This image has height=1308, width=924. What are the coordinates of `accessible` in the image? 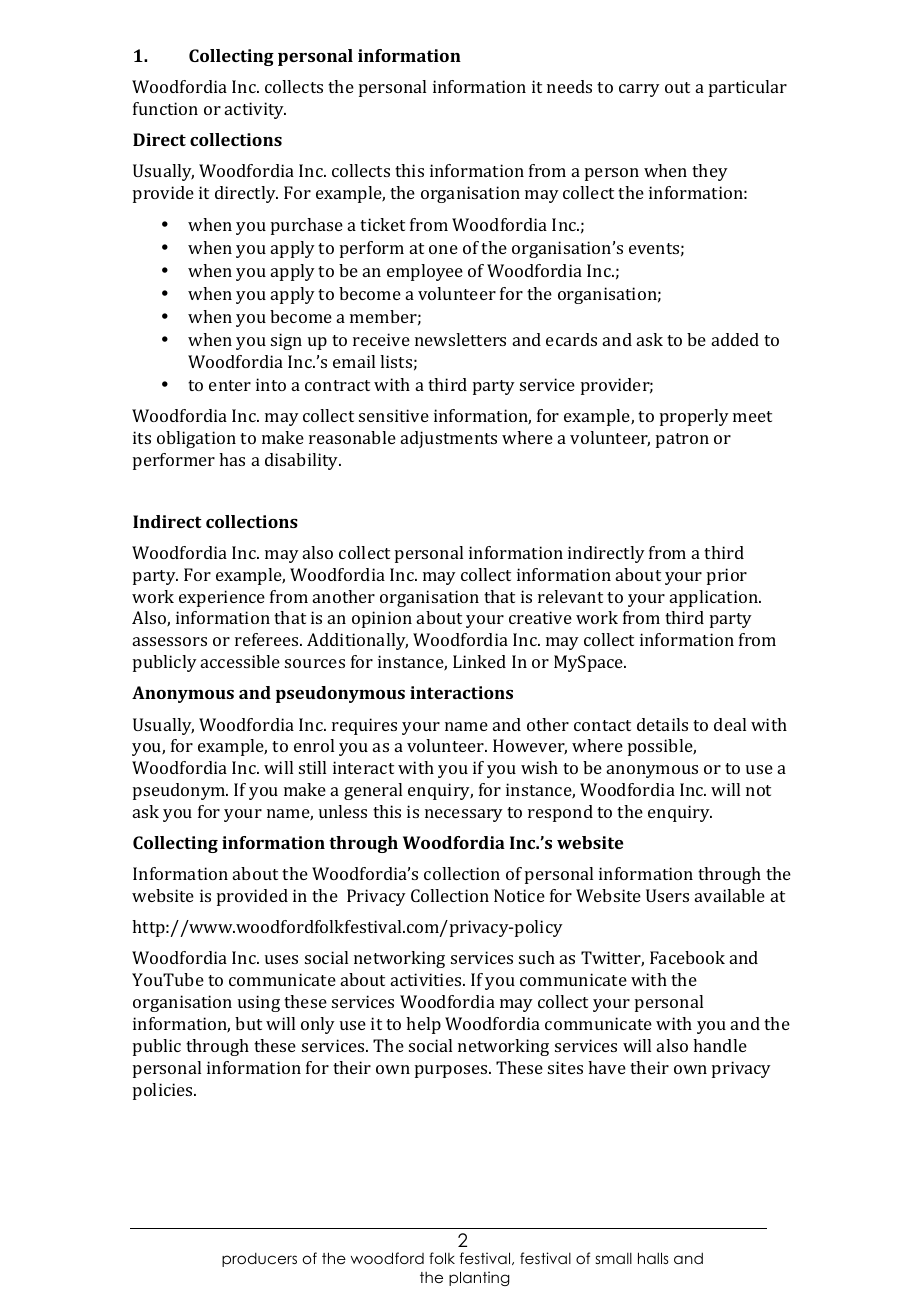 It's located at (240, 661).
